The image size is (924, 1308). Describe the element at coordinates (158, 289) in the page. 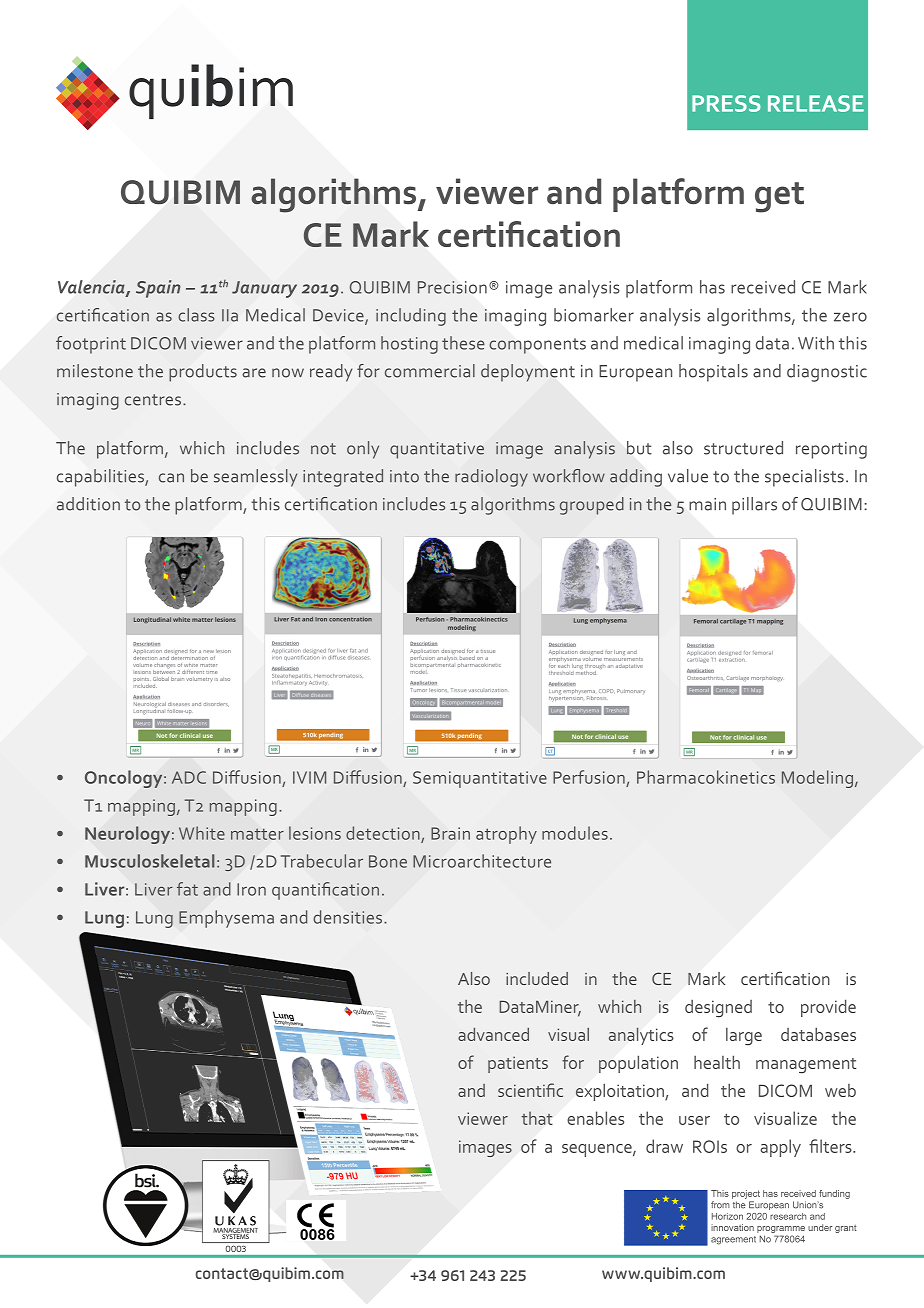

I see `Spain` at that location.
